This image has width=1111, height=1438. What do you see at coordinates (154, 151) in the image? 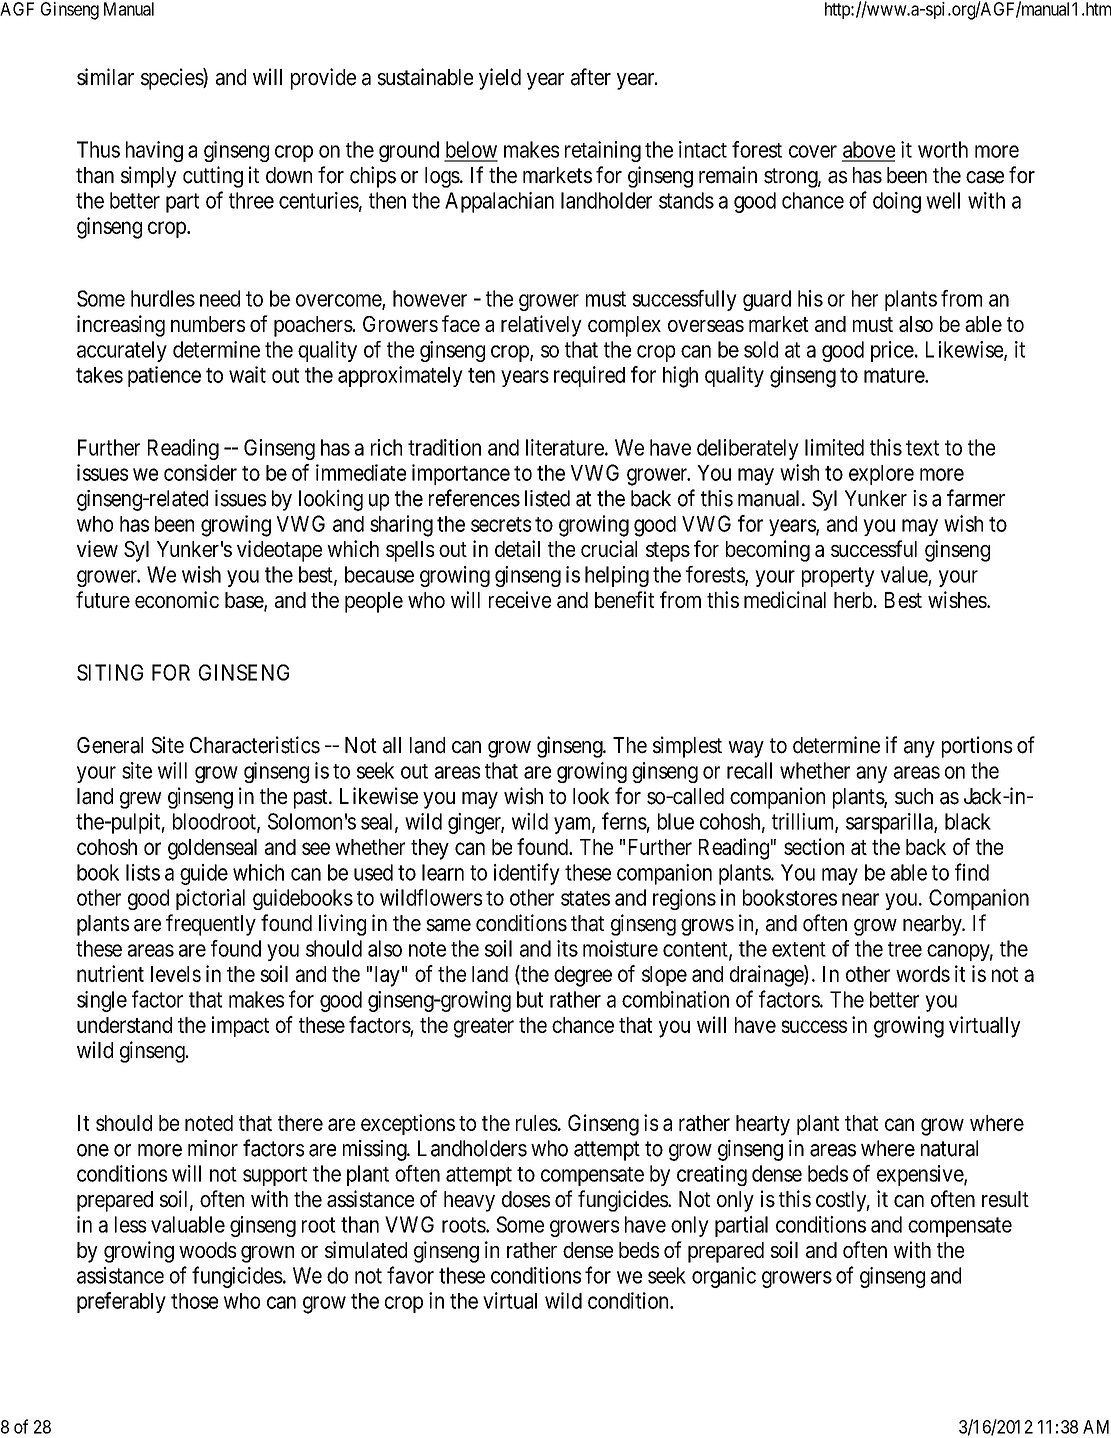
I see `having` at bounding box center [154, 151].
